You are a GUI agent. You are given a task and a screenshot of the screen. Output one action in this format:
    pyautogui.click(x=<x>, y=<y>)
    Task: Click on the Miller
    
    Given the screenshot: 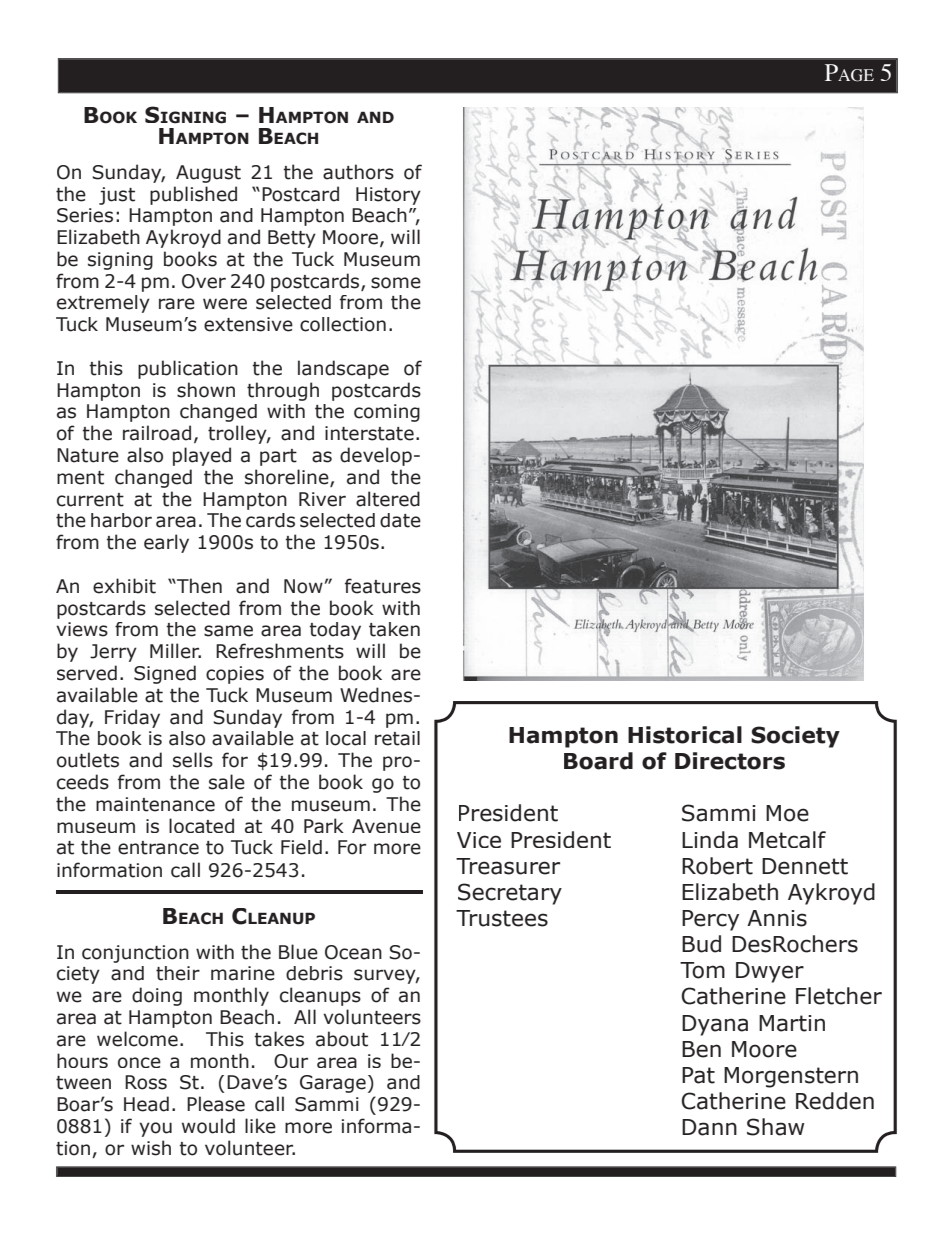 What is the action you would take?
    pyautogui.click(x=175, y=651)
